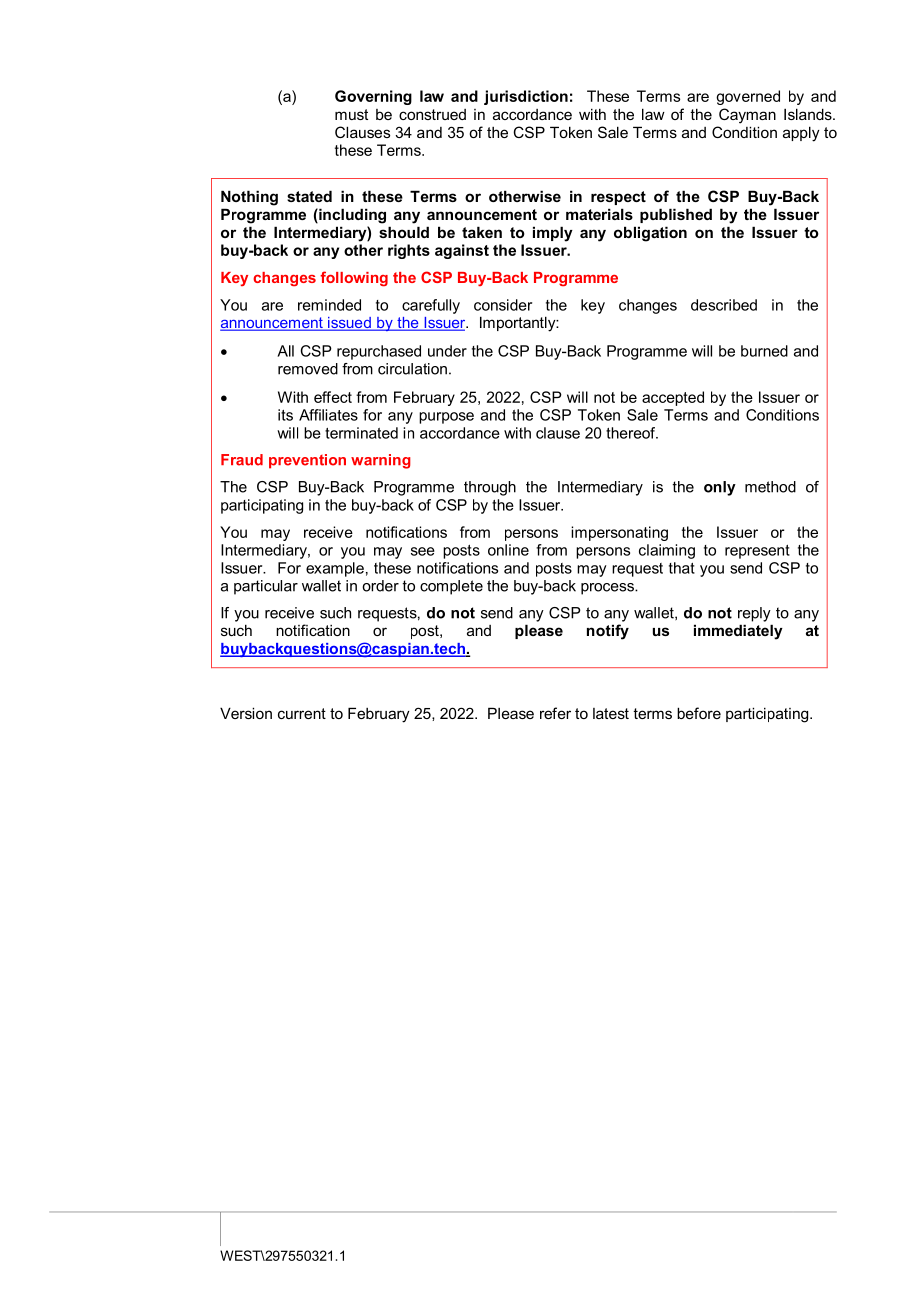 Image resolution: width=924 pixels, height=1308 pixels. What do you see at coordinates (351, 114) in the screenshot?
I see `must` at bounding box center [351, 114].
